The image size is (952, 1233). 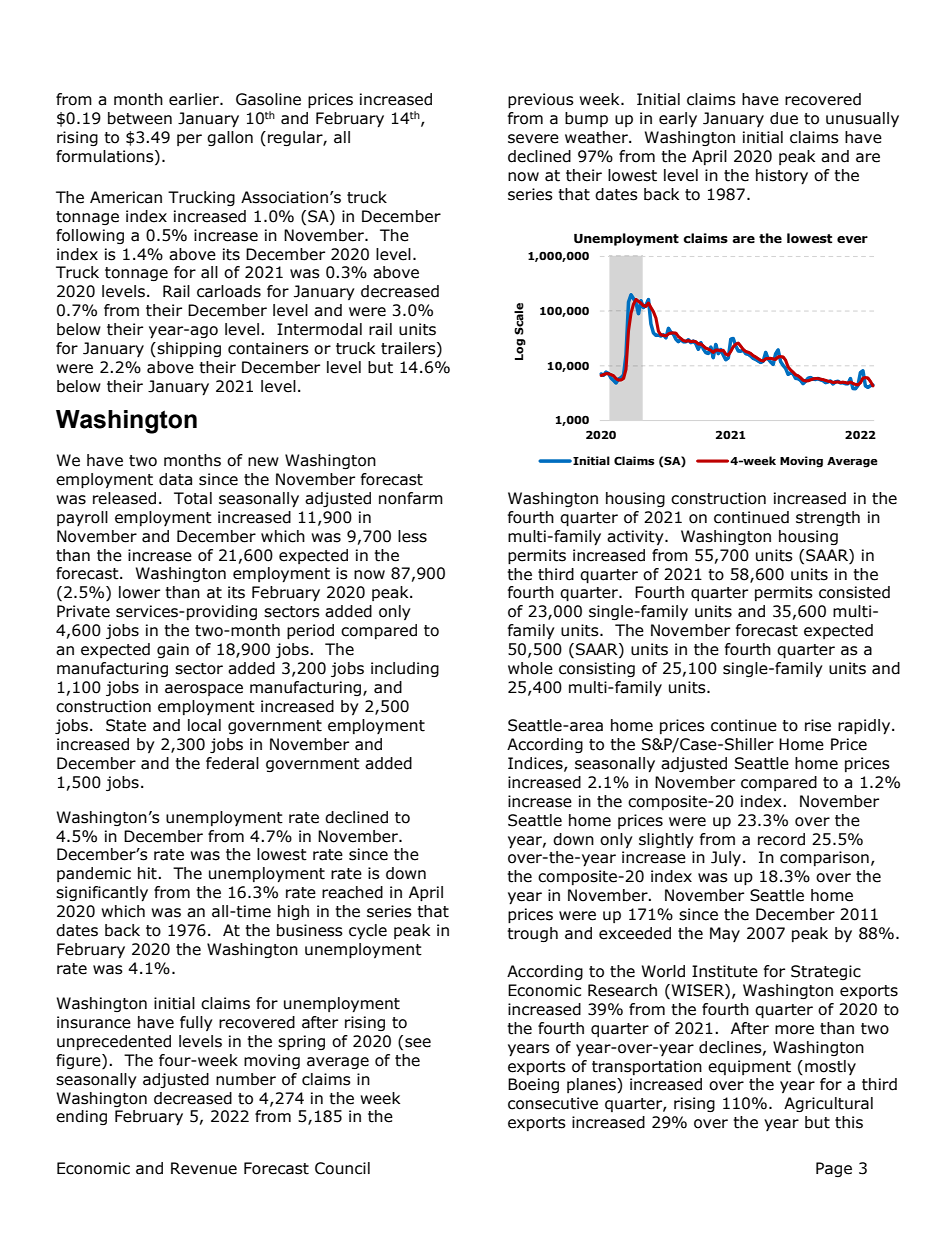 What do you see at coordinates (175, 479) in the screenshot?
I see `data` at bounding box center [175, 479].
